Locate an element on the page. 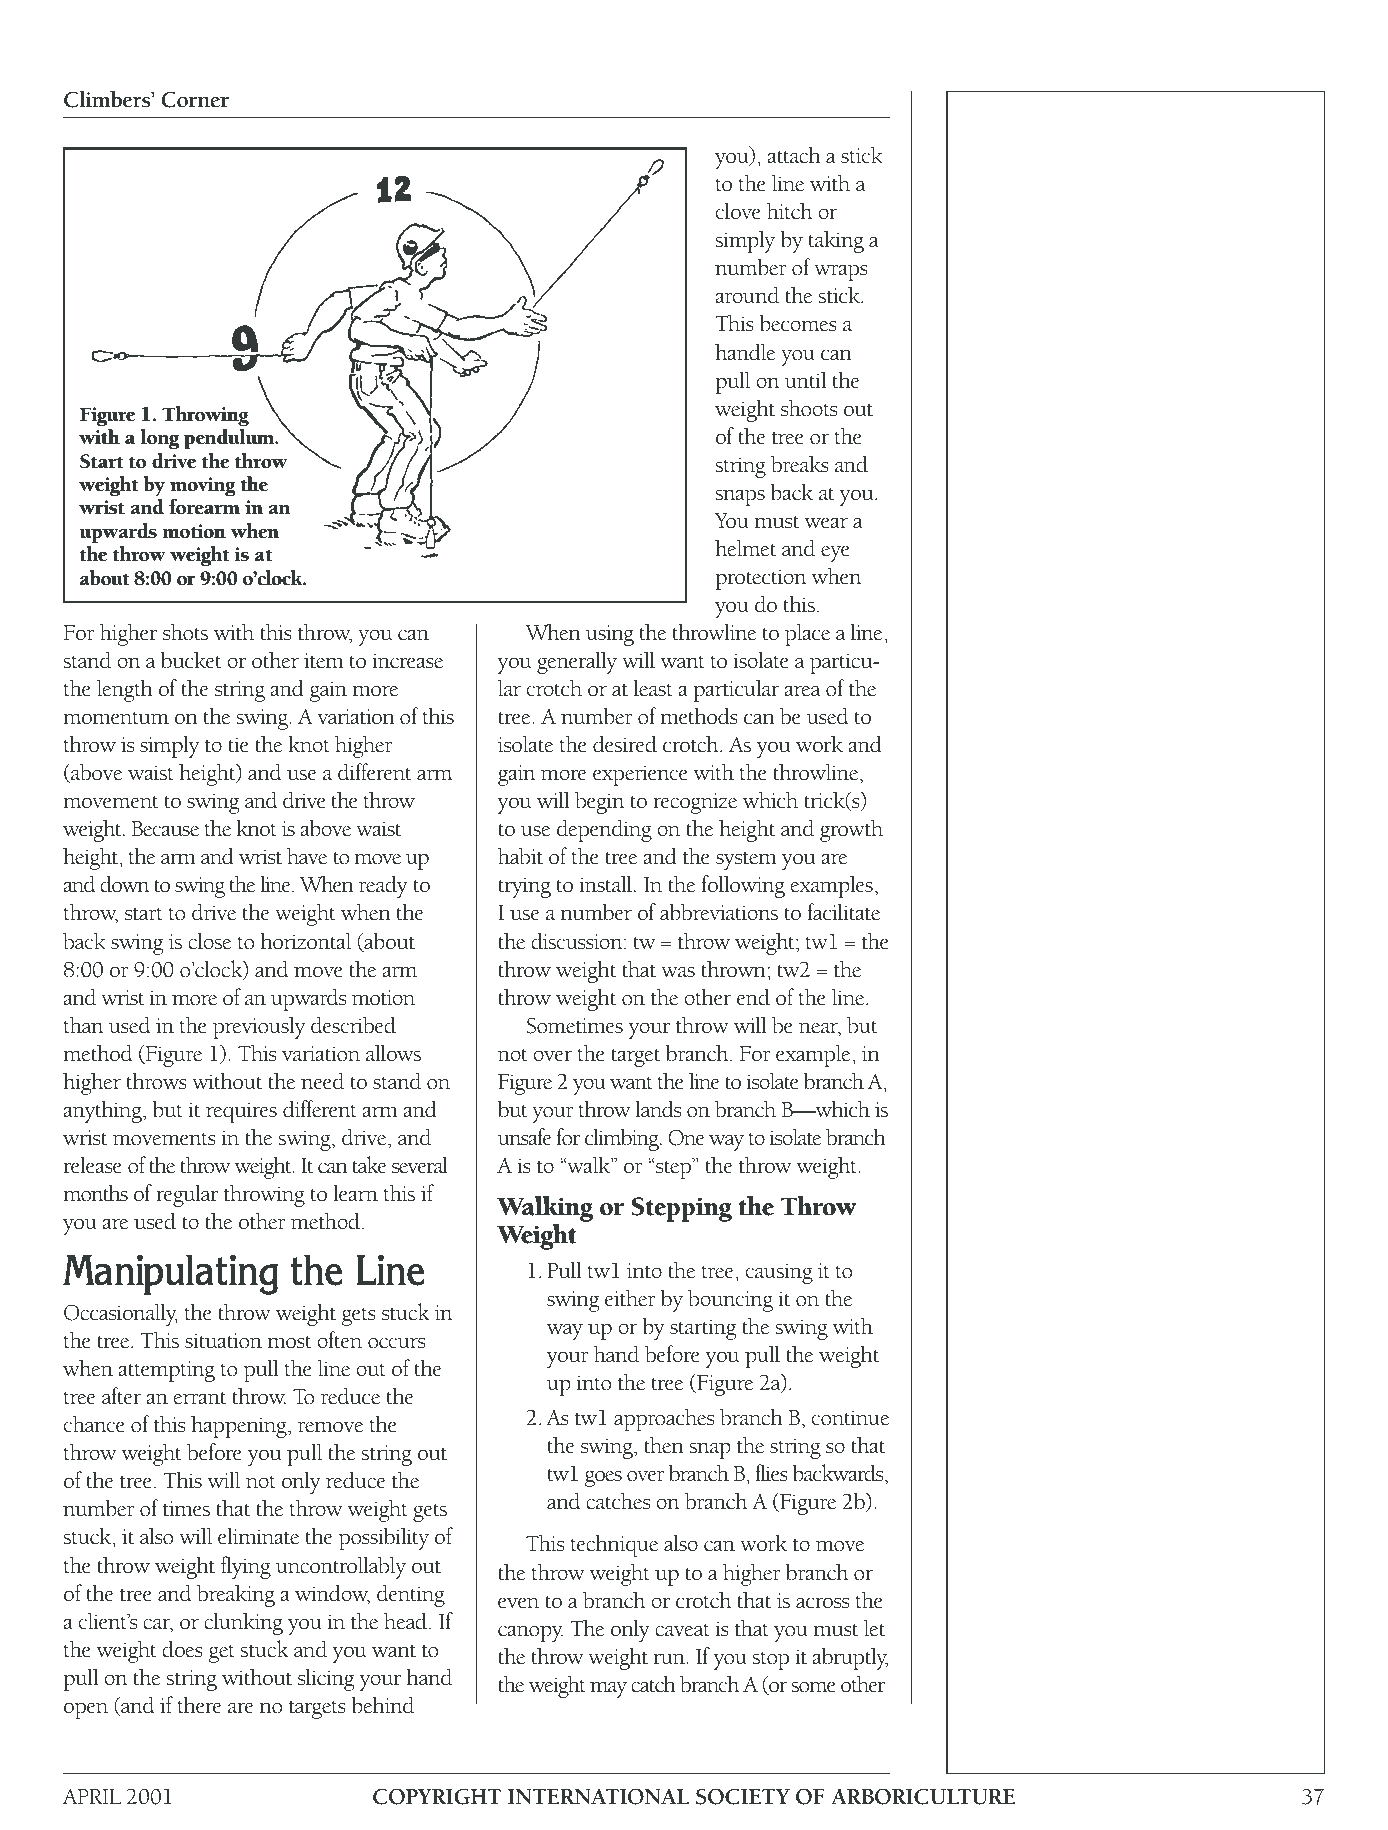 This document has height=1830, width=1388. increase is located at coordinates (407, 661).
